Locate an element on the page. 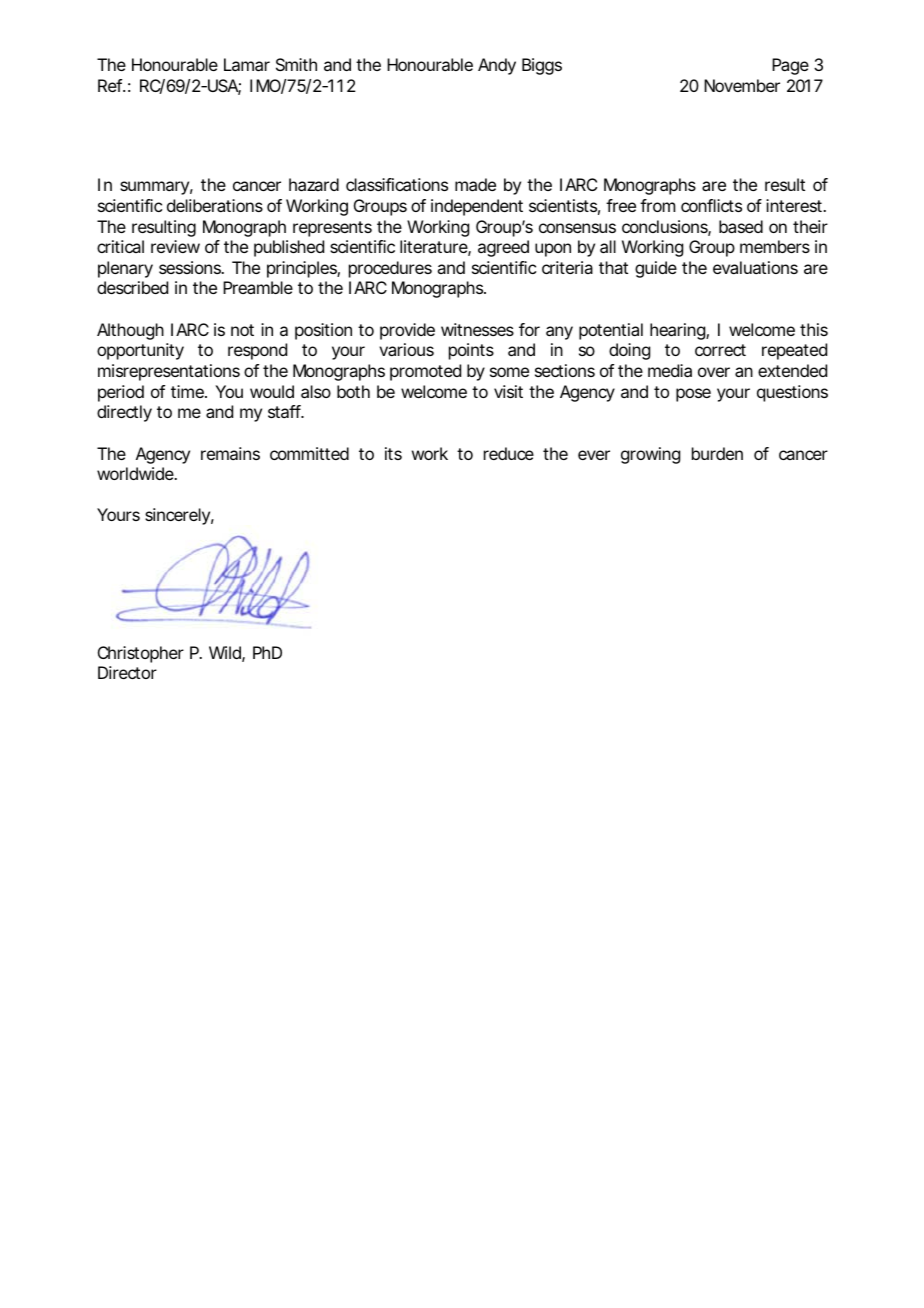 Image resolution: width=924 pixels, height=1308 pixels. Andy is located at coordinates (497, 66).
